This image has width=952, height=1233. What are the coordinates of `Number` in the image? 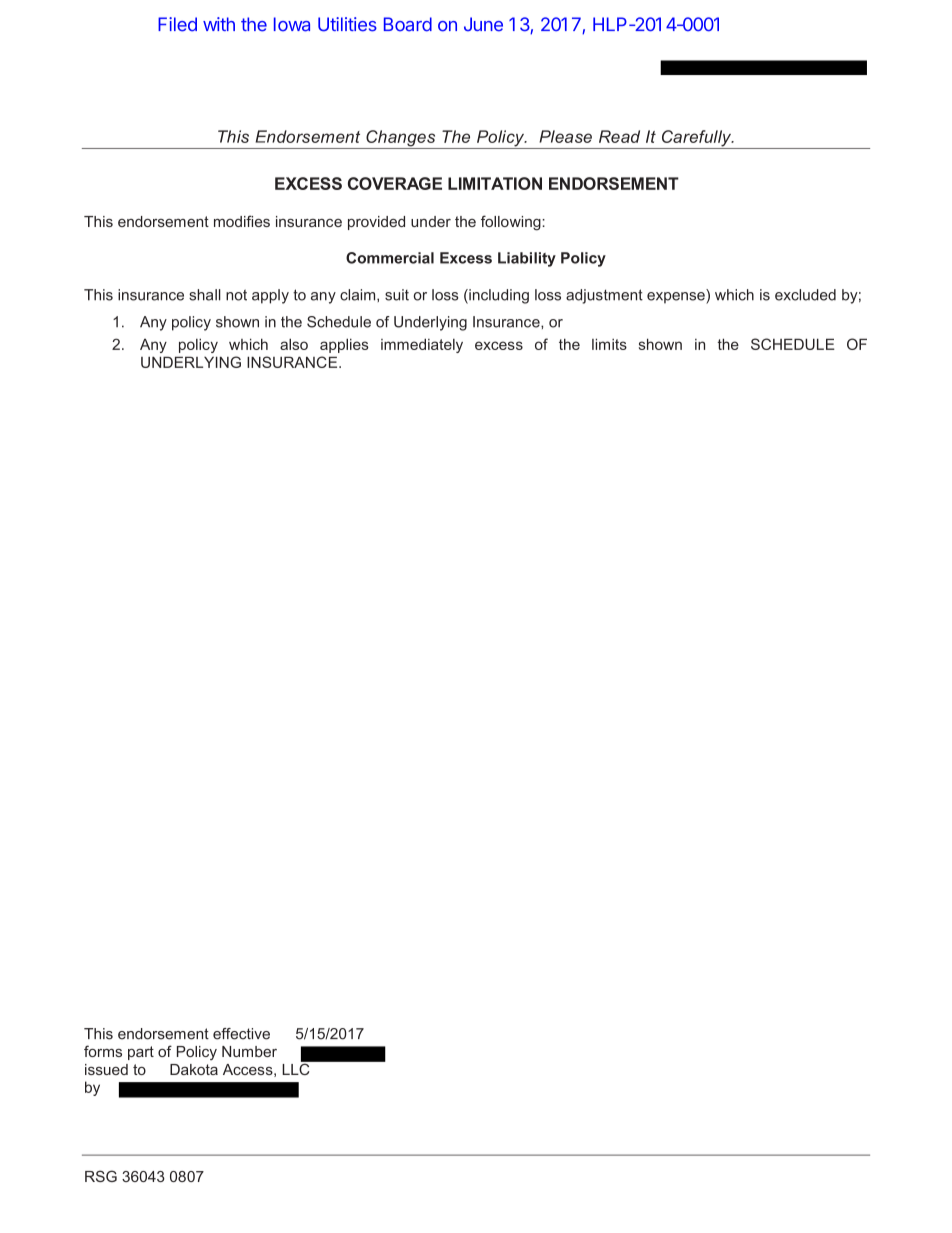 It's located at (249, 1051).
